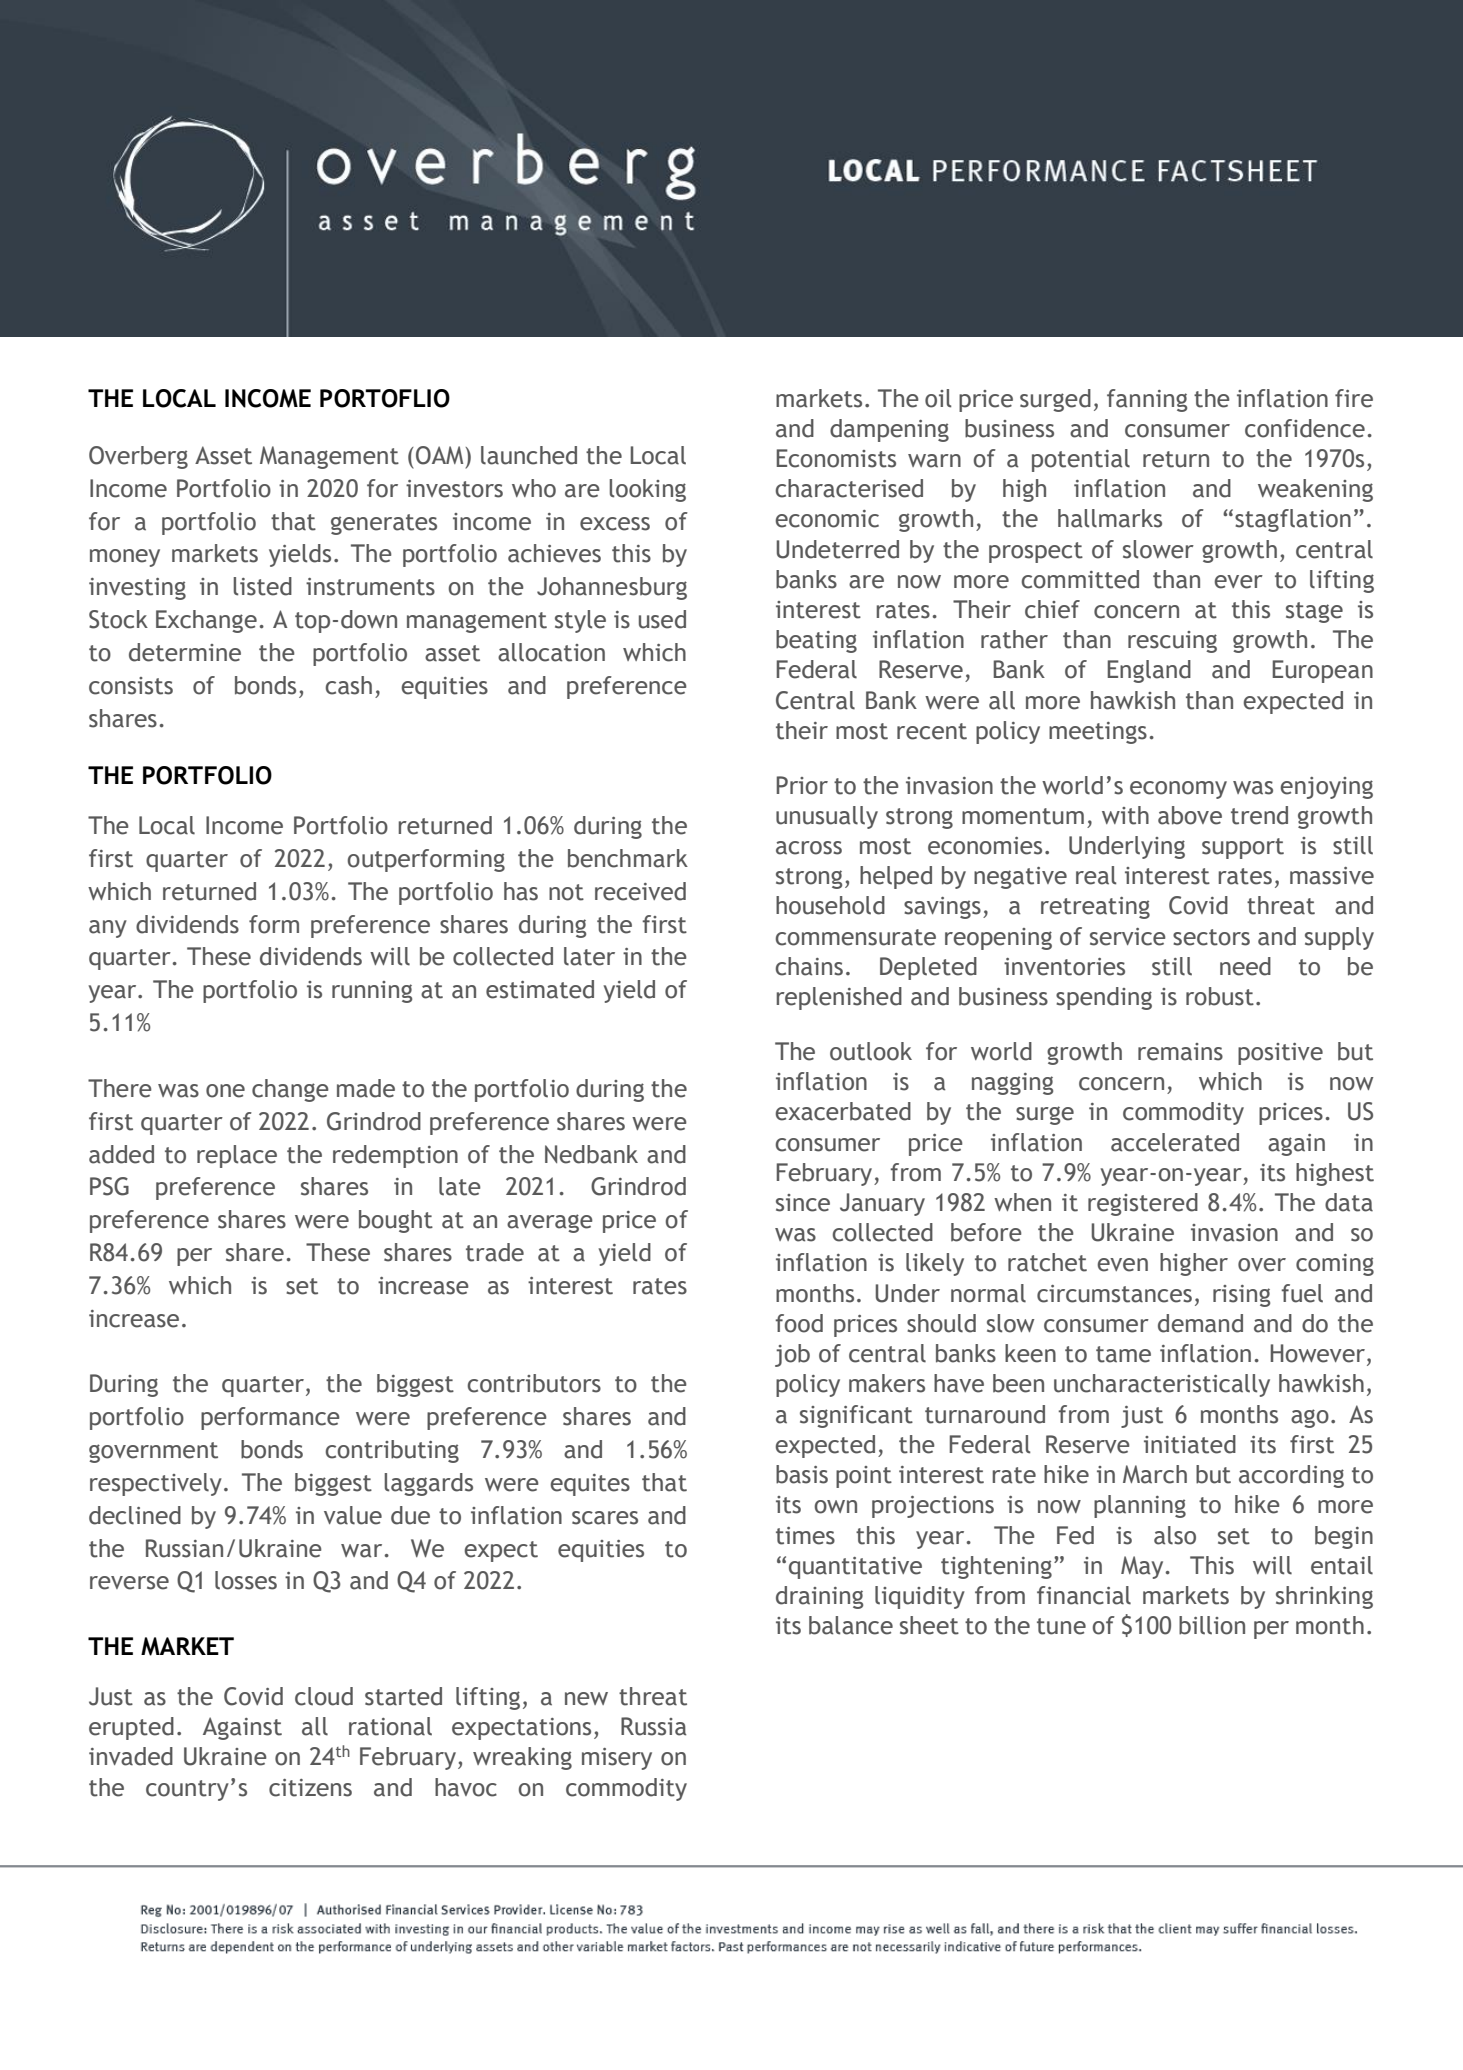 Image resolution: width=1463 pixels, height=2070 pixels. Describe the element at coordinates (439, 455) in the page. I see `OAM` at that location.
